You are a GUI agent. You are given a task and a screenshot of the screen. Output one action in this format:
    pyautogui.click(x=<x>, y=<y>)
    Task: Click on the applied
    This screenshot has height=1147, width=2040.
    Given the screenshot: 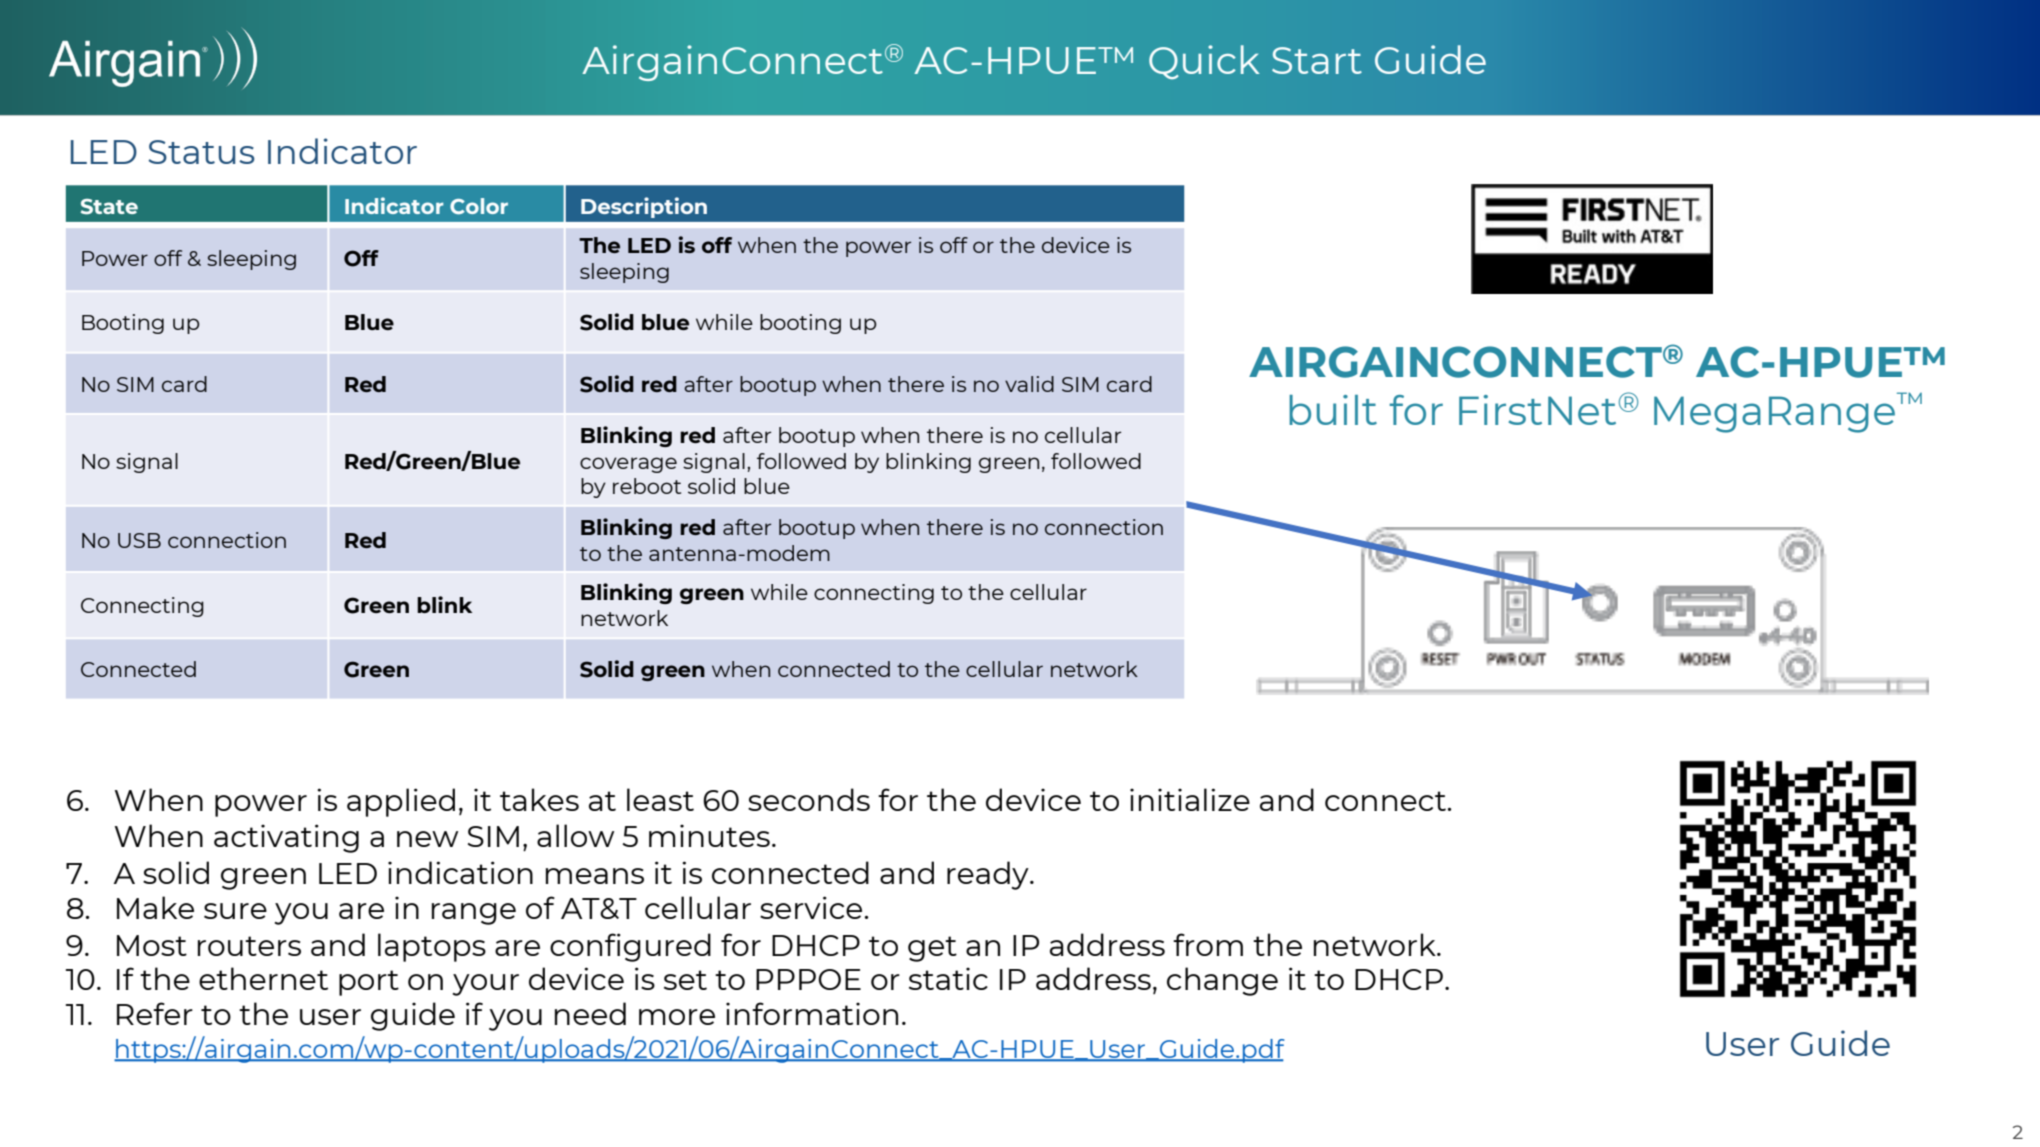 What is the action you would take?
    pyautogui.click(x=401, y=802)
